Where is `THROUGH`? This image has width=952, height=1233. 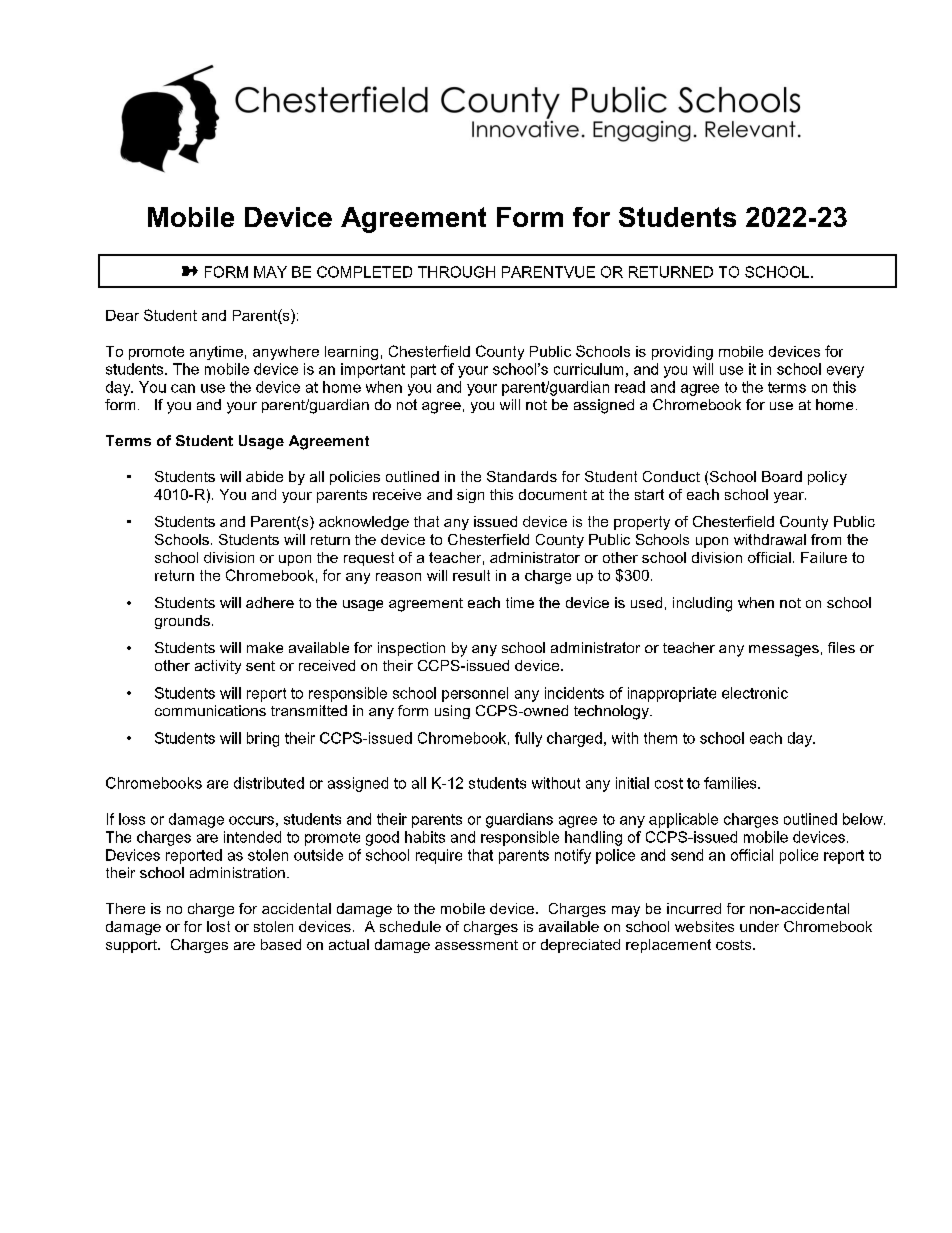
THROUGH is located at coordinates (456, 272).
